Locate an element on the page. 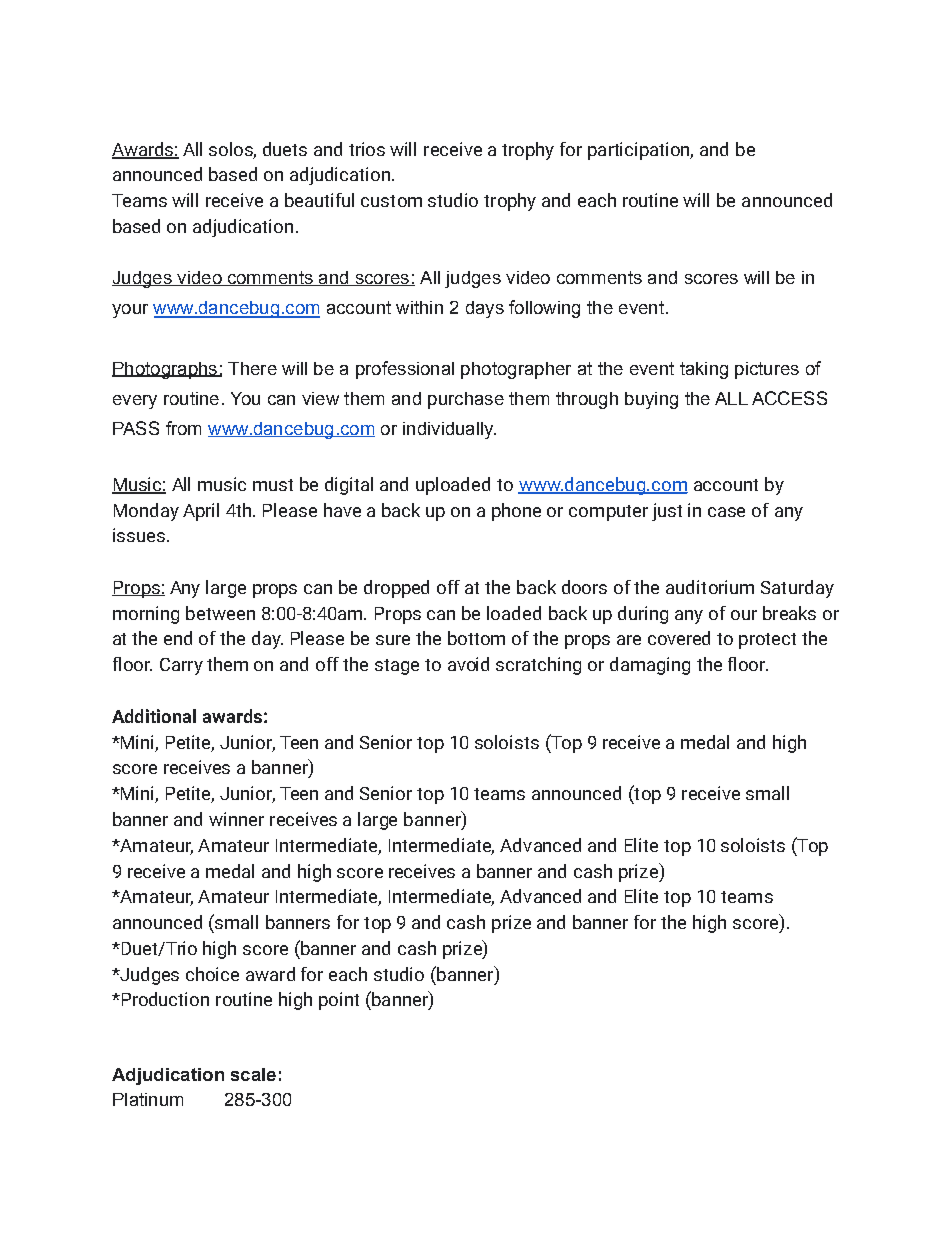 This page has height=1233, width=952. beautiful is located at coordinates (319, 200).
